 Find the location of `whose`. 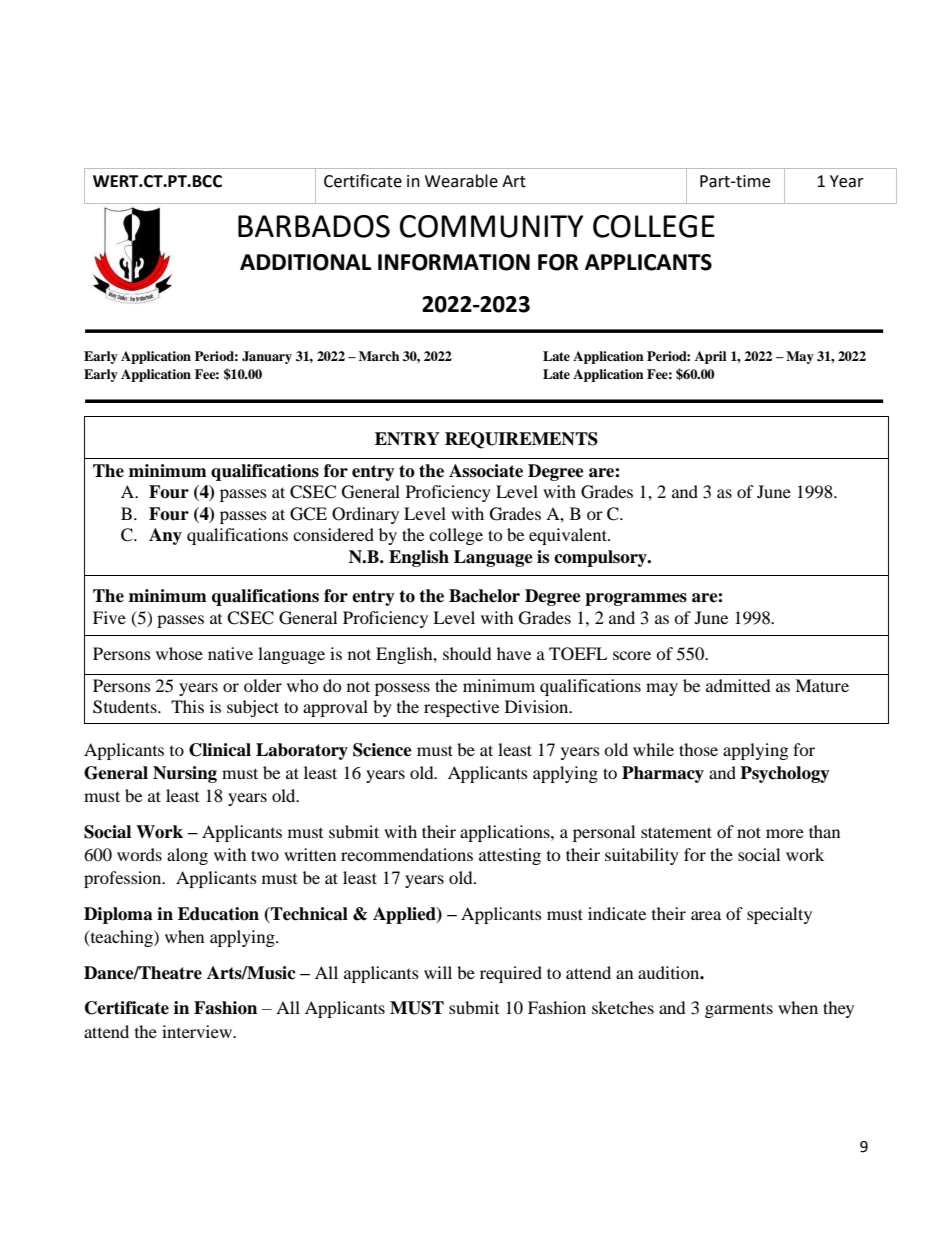

whose is located at coordinates (179, 653).
